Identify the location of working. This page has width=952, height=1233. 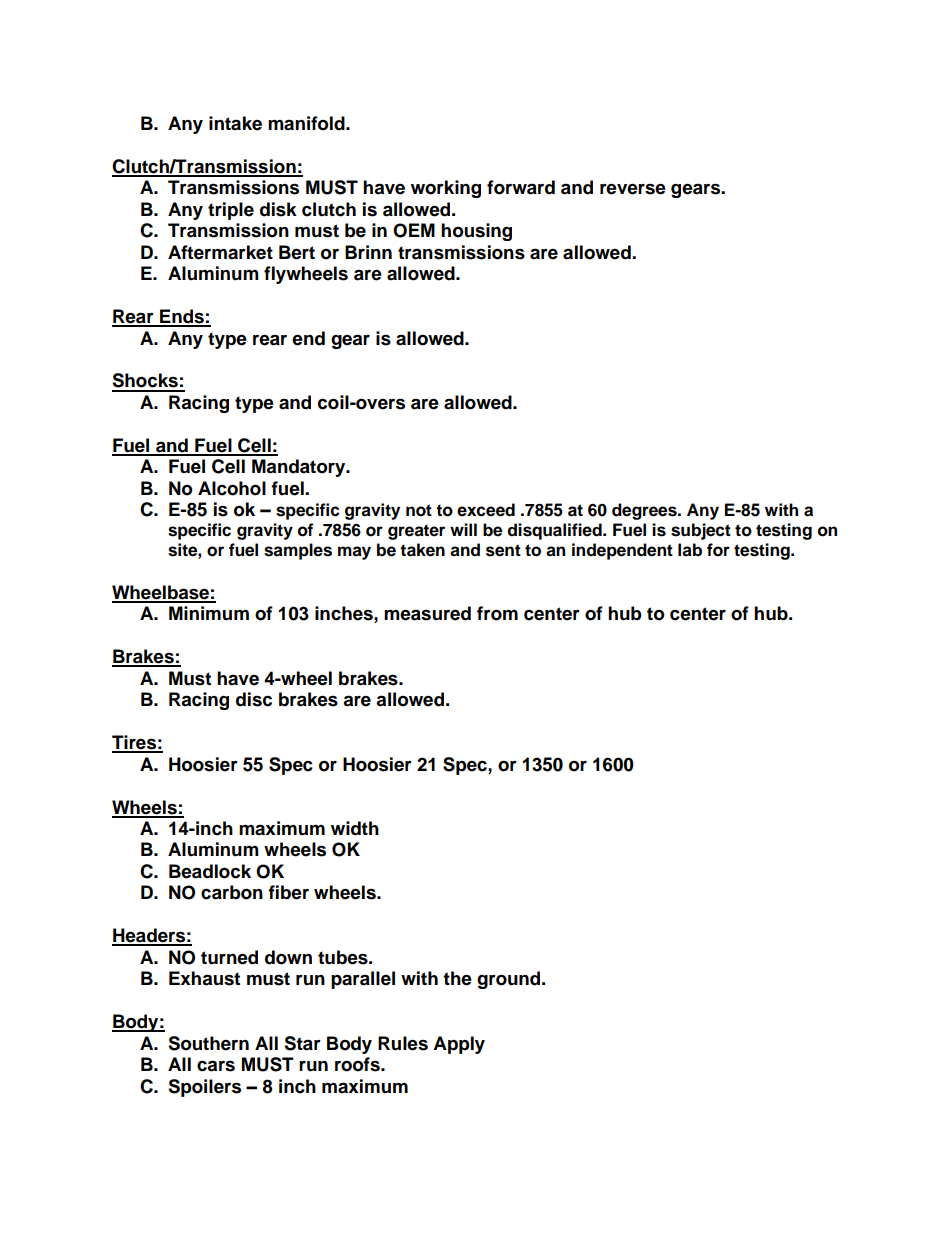
(446, 189).
